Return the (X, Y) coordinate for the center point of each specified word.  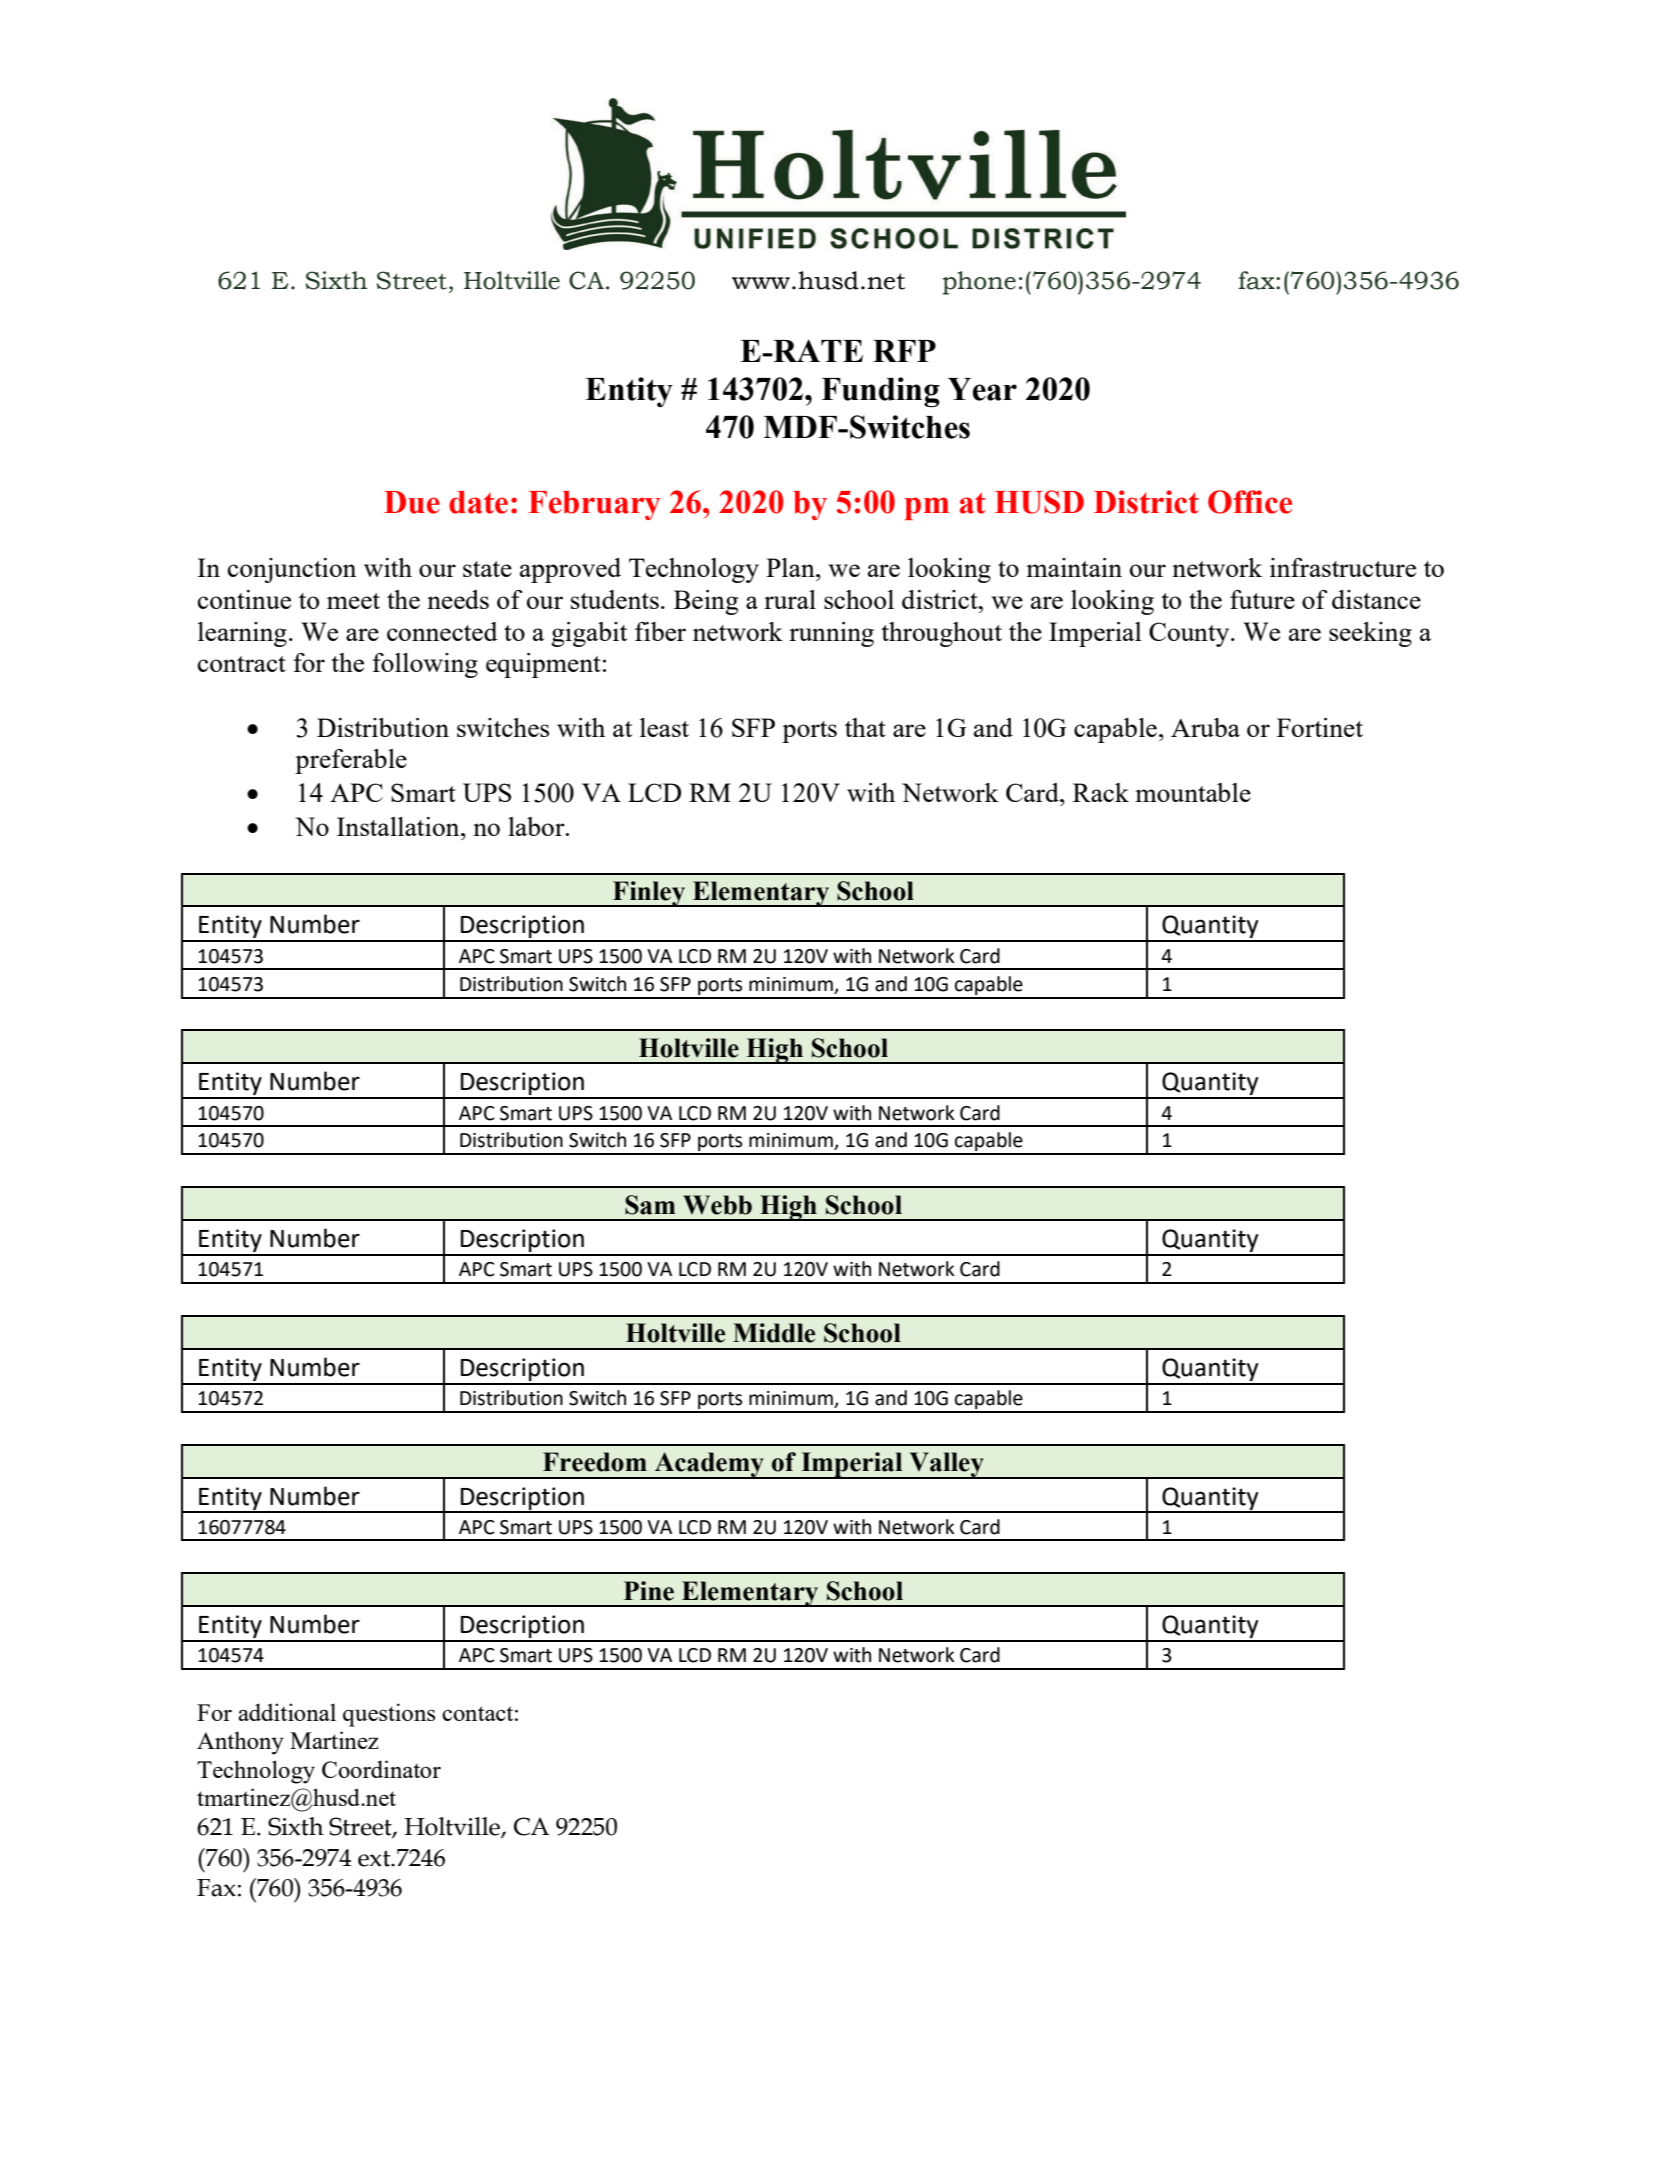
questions (389, 1715)
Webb (717, 1205)
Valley (946, 1465)
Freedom (595, 1462)
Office (1250, 502)
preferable (351, 761)
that (865, 727)
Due (412, 502)
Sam (650, 1205)
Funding (881, 392)
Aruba (1205, 727)
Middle (774, 1333)
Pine (649, 1591)
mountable (1193, 792)
